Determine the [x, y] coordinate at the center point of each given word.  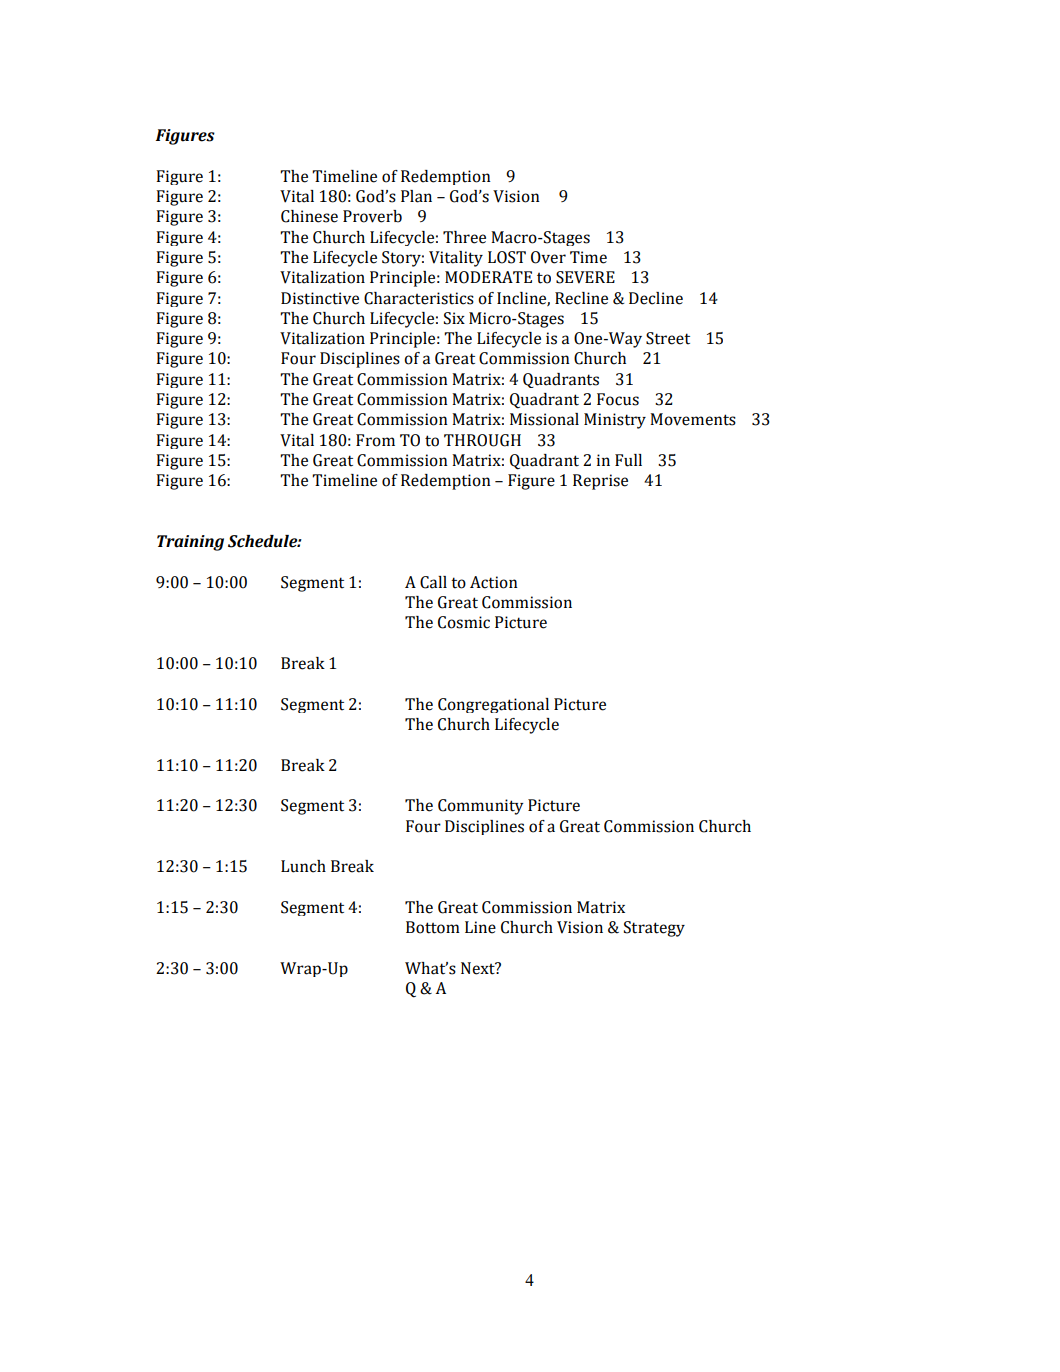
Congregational [493, 705]
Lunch [303, 866]
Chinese [309, 216]
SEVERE [585, 277]
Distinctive [320, 298]
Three [464, 237]
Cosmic [464, 622]
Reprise [600, 482]
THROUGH [482, 440]
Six [454, 318]
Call [433, 582]
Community [481, 807]
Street [668, 338]
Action [494, 582]
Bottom [433, 927]
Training [190, 543]
